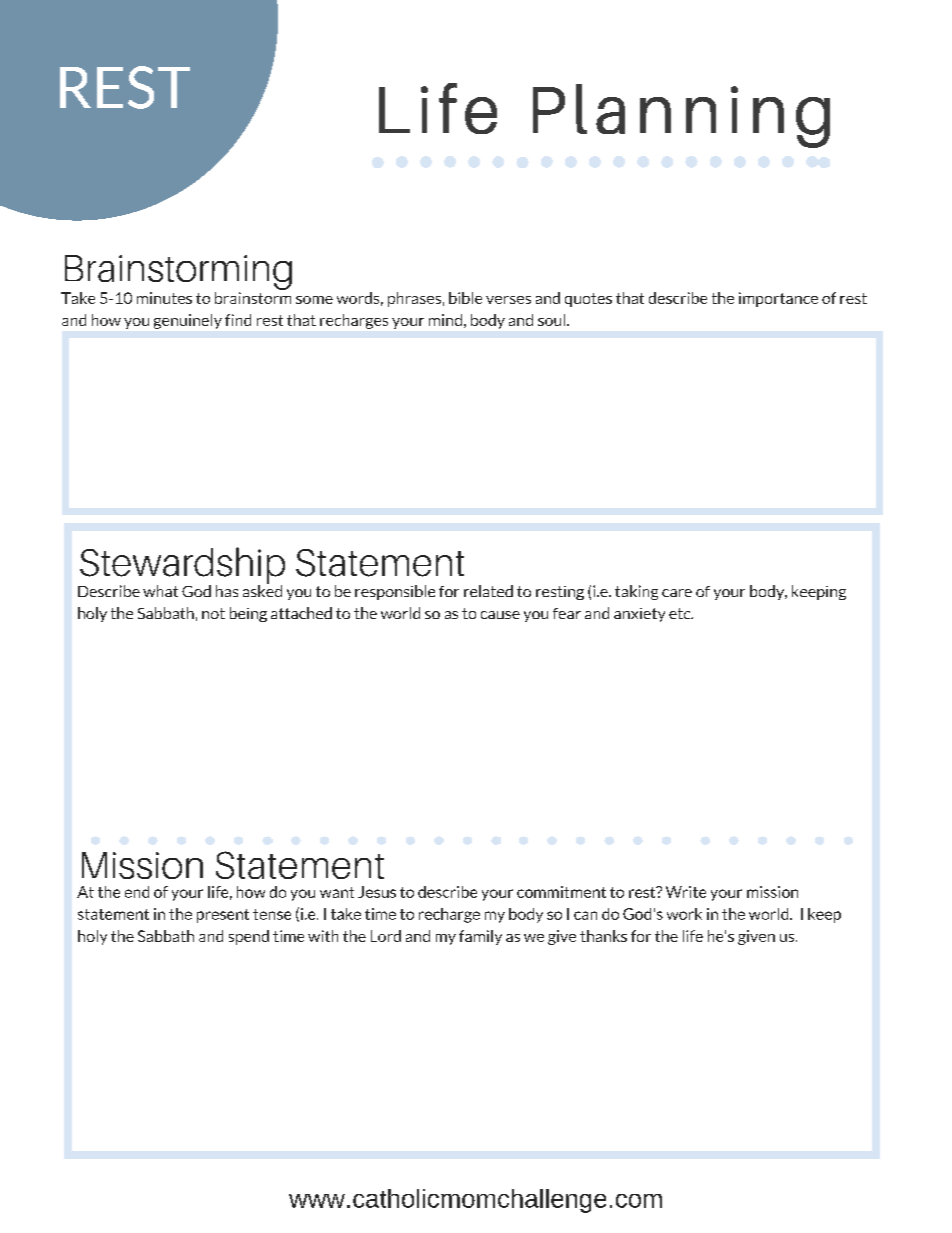 The height and width of the image is (1233, 952). What do you see at coordinates (223, 916) in the image?
I see `present` at bounding box center [223, 916].
